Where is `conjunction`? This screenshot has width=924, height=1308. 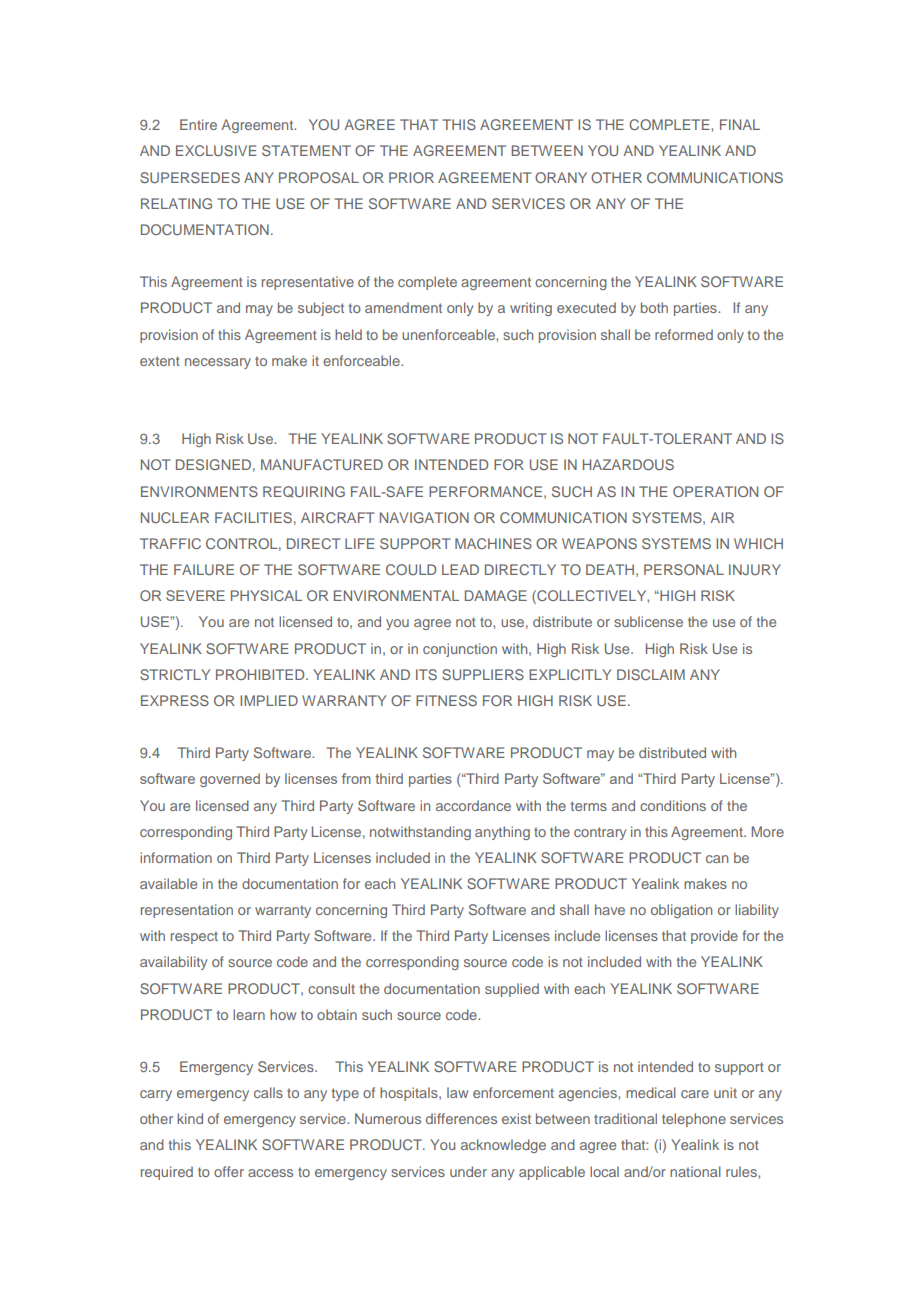 conjunction is located at coordinates (460, 650).
